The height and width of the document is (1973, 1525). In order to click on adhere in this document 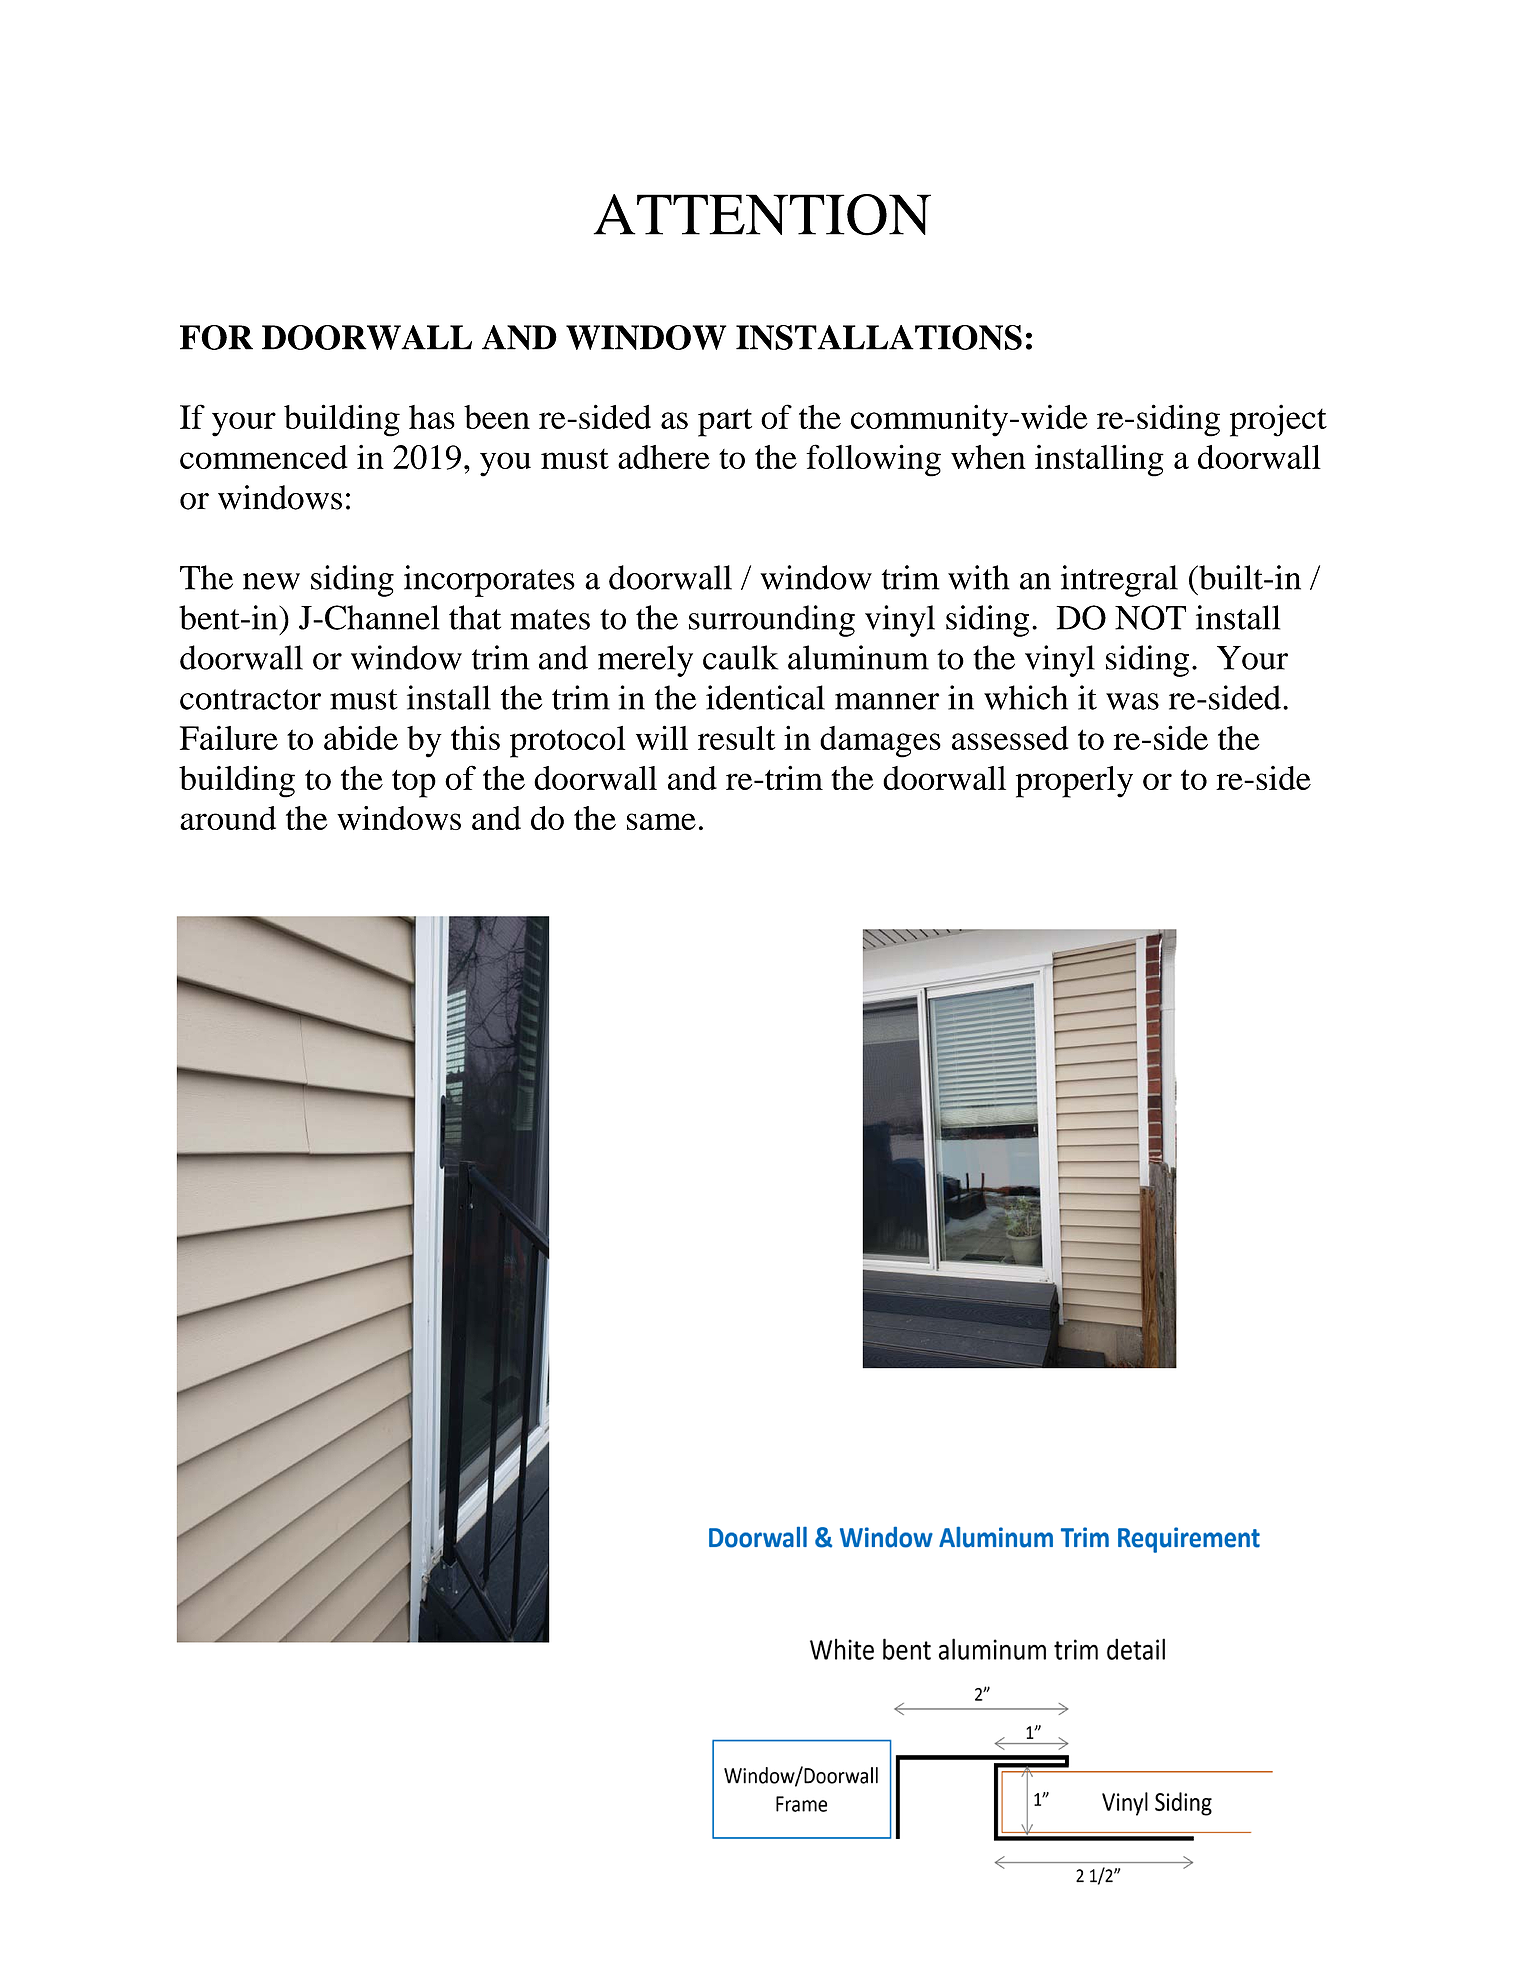, I will do `click(664, 457)`.
